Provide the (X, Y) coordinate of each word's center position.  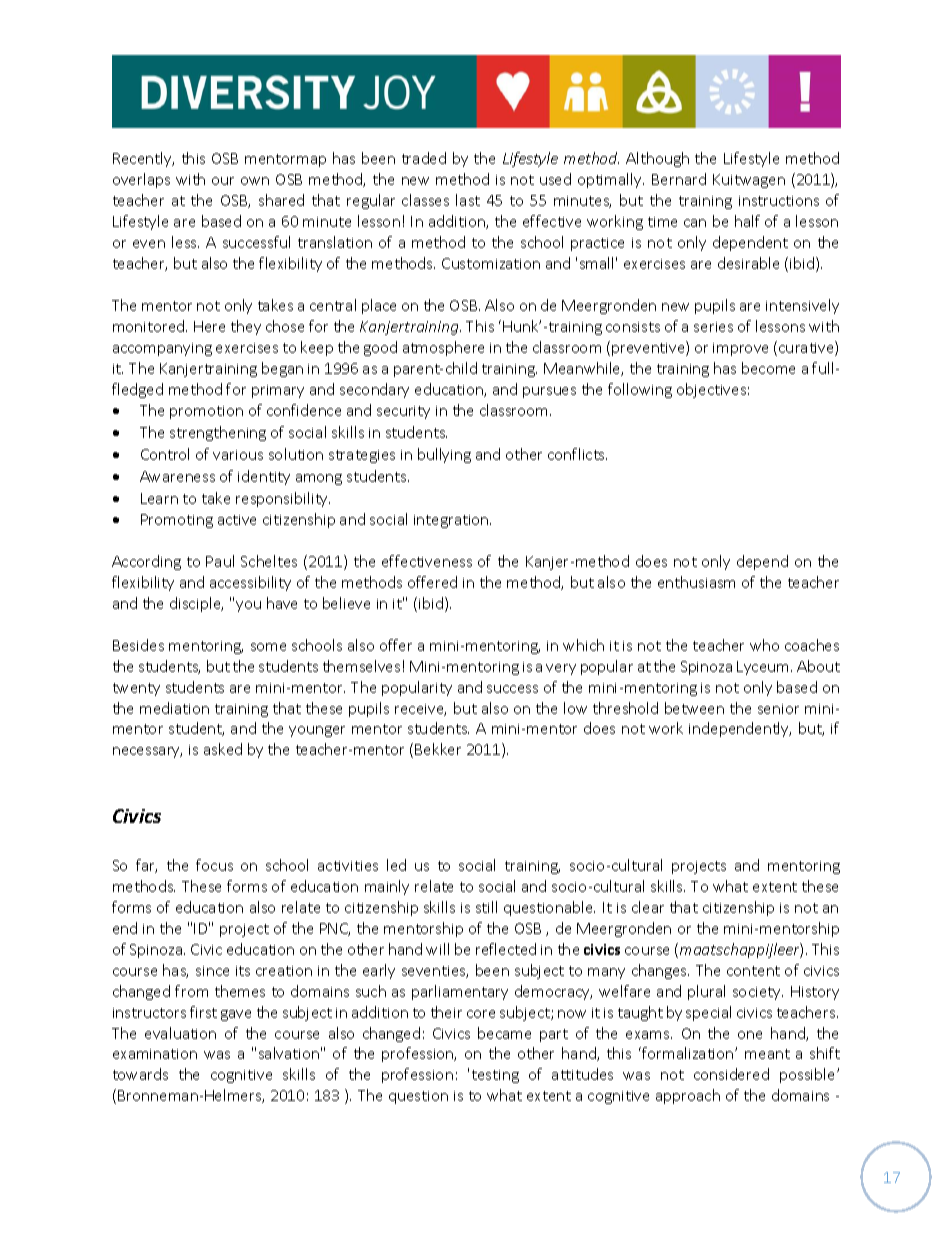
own (255, 181)
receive (420, 710)
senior (778, 709)
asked (223, 749)
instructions (779, 201)
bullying (444, 455)
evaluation (180, 1033)
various (238, 455)
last (468, 200)
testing (495, 1076)
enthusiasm (696, 582)
